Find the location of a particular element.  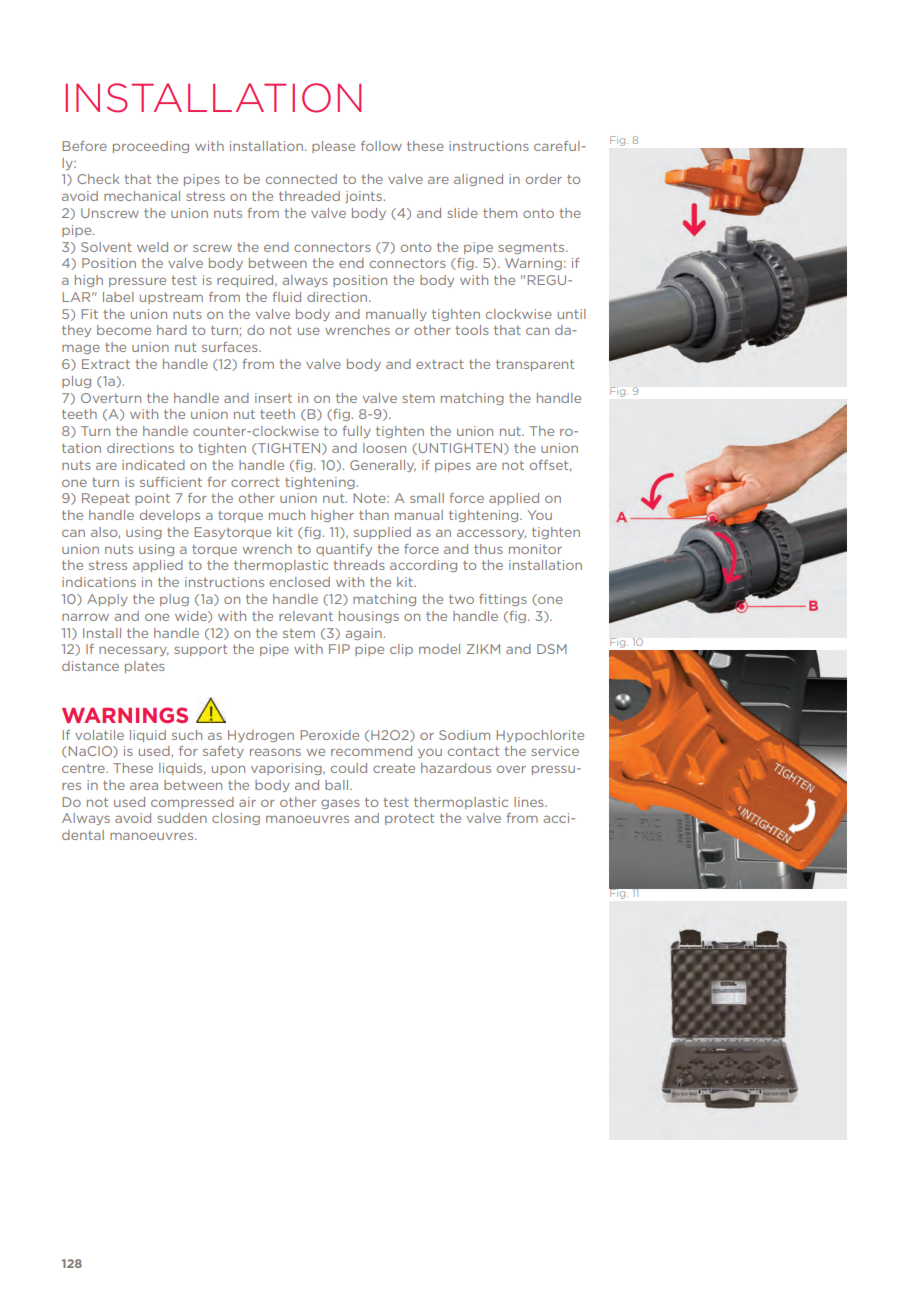

until is located at coordinates (572, 314).
